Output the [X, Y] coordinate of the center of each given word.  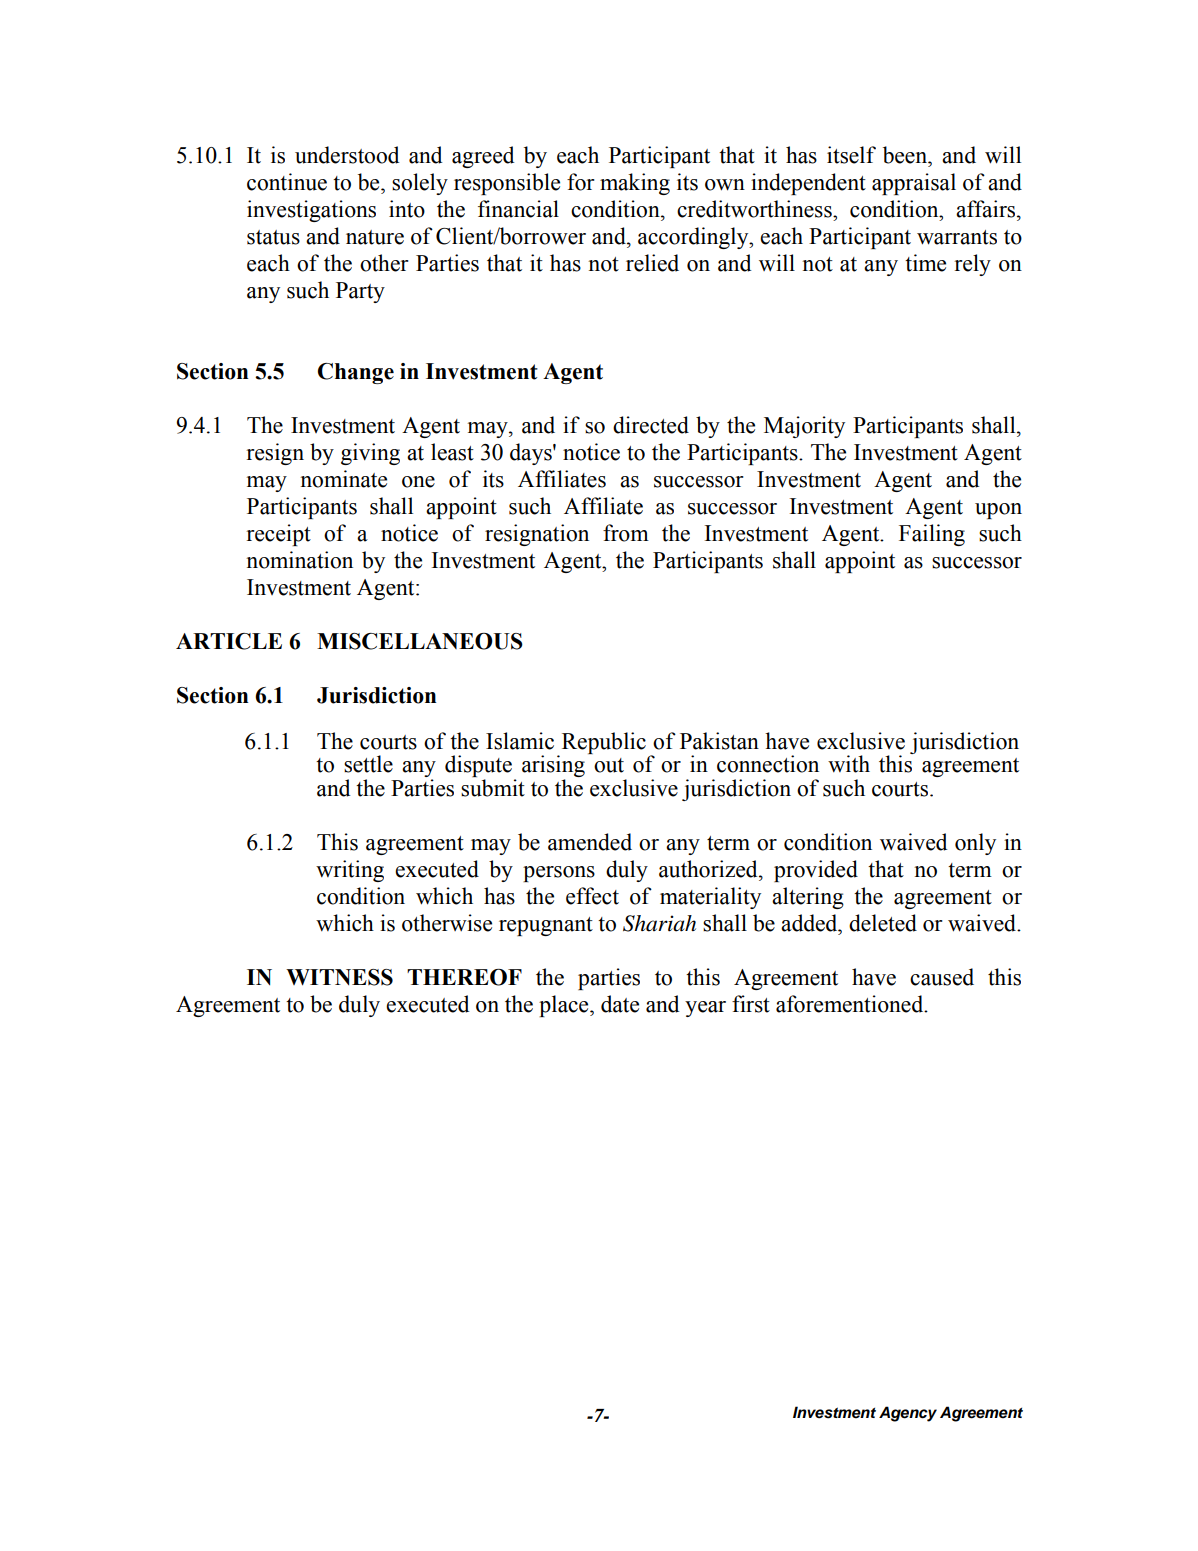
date [620, 1004]
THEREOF [464, 977]
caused [942, 977]
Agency [908, 1414]
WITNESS [339, 977]
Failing [932, 535]
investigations [311, 211]
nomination [299, 560]
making [635, 184]
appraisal [914, 184]
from [626, 533]
